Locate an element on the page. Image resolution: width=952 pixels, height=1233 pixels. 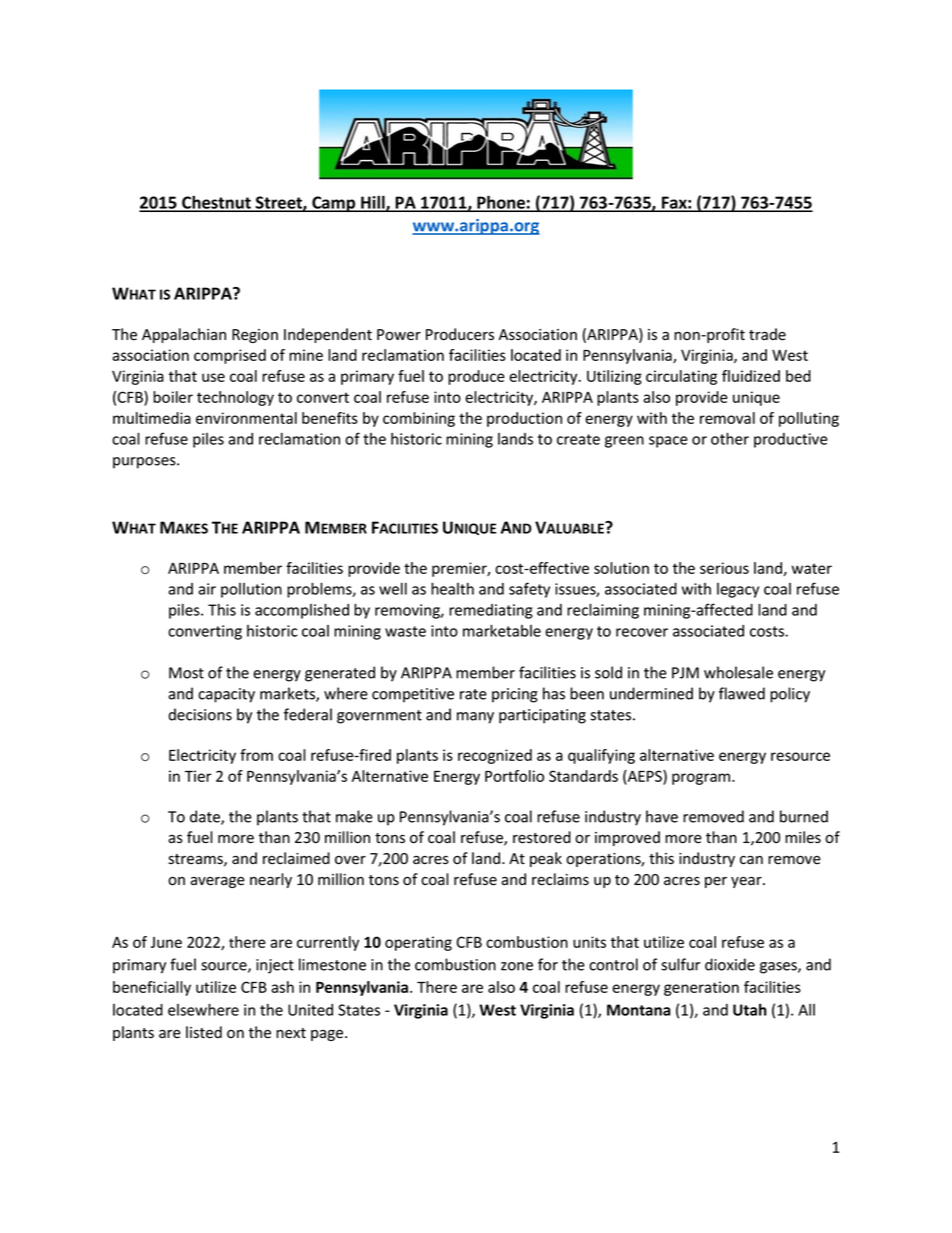
other is located at coordinates (730, 438).
